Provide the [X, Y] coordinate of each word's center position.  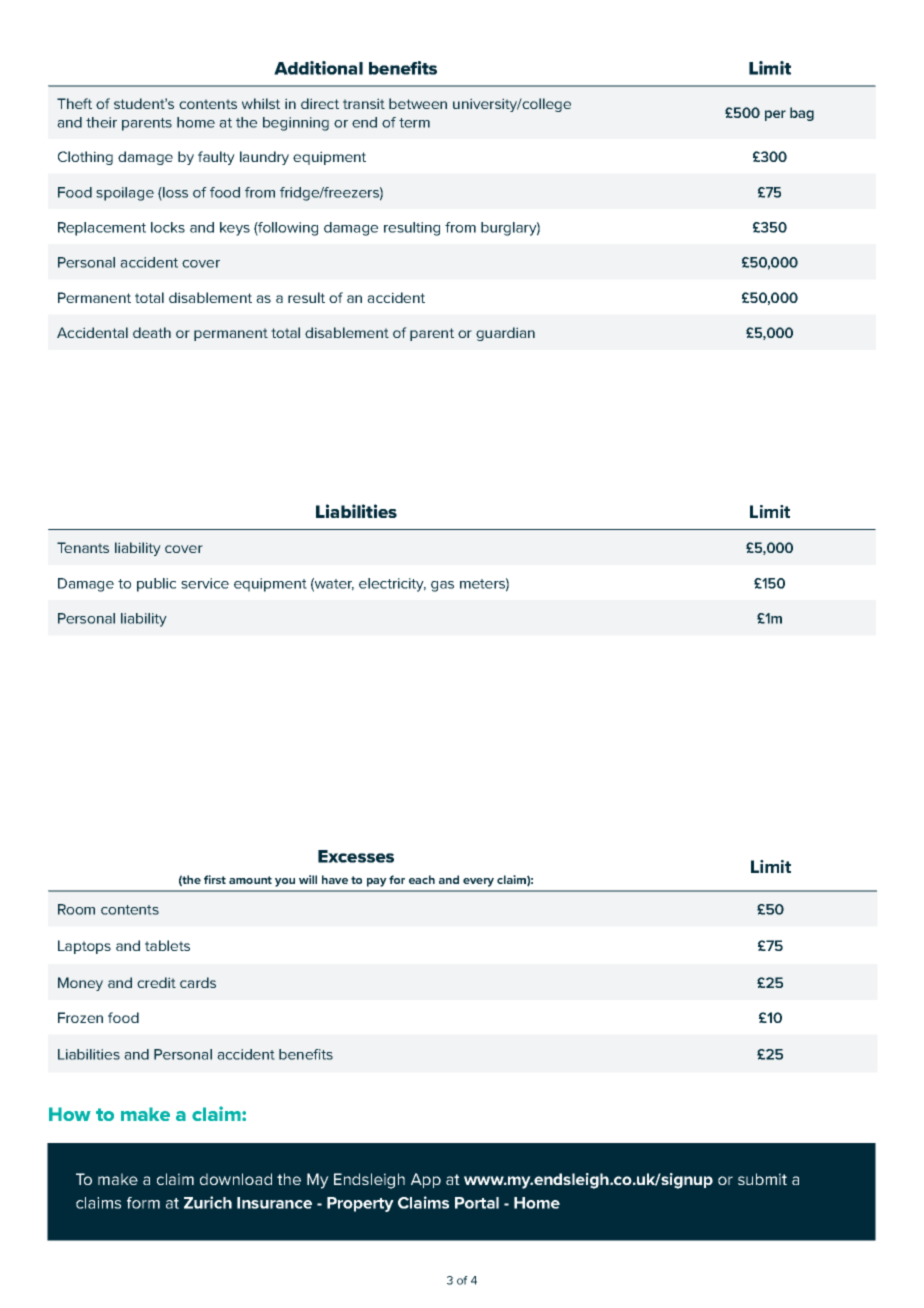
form [143, 1203]
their [101, 122]
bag [802, 114]
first [215, 879]
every [478, 882]
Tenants [83, 547]
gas [442, 586]
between [418, 103]
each [422, 879]
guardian [505, 334]
